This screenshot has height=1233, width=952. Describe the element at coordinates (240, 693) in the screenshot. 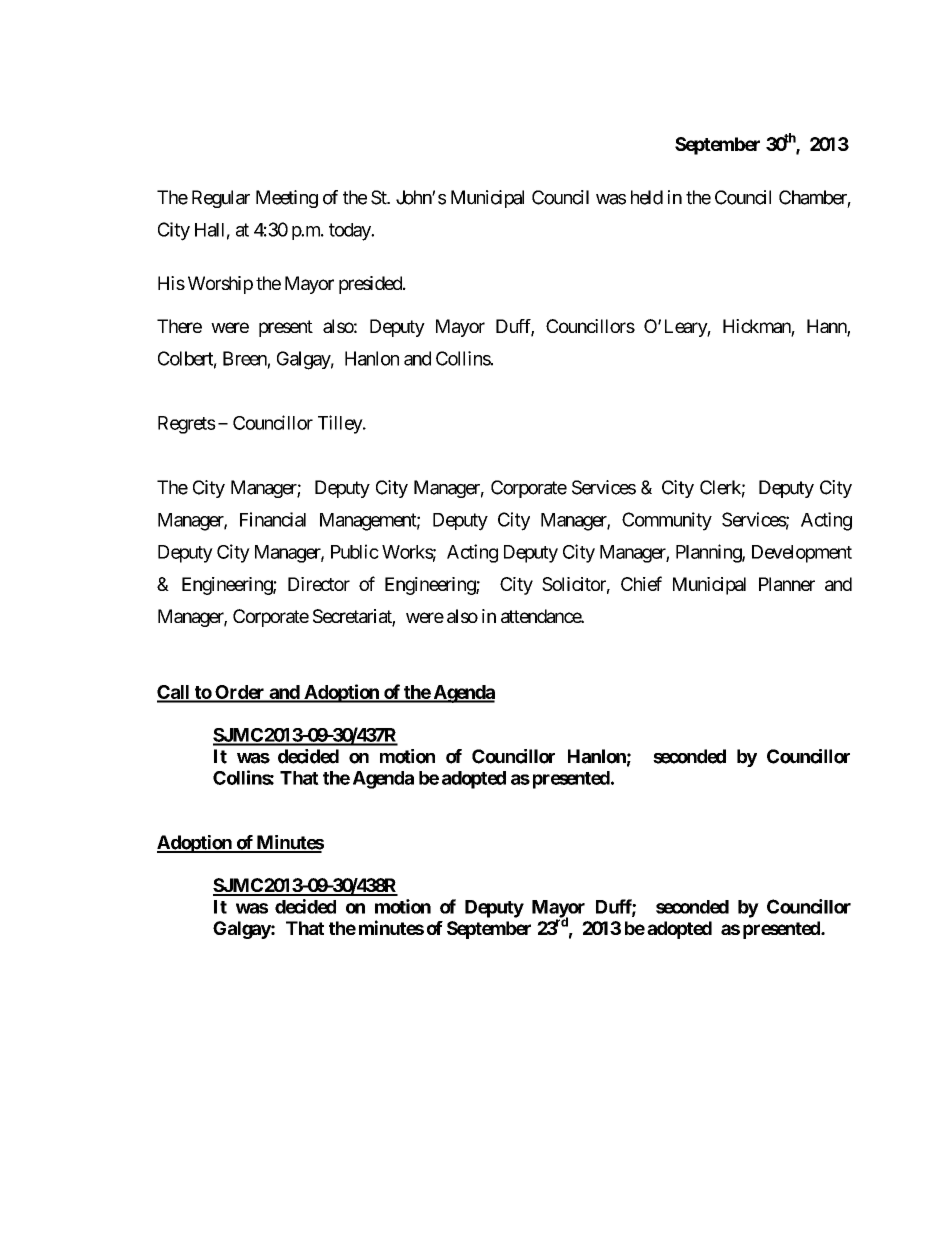

I see `Order` at that location.
